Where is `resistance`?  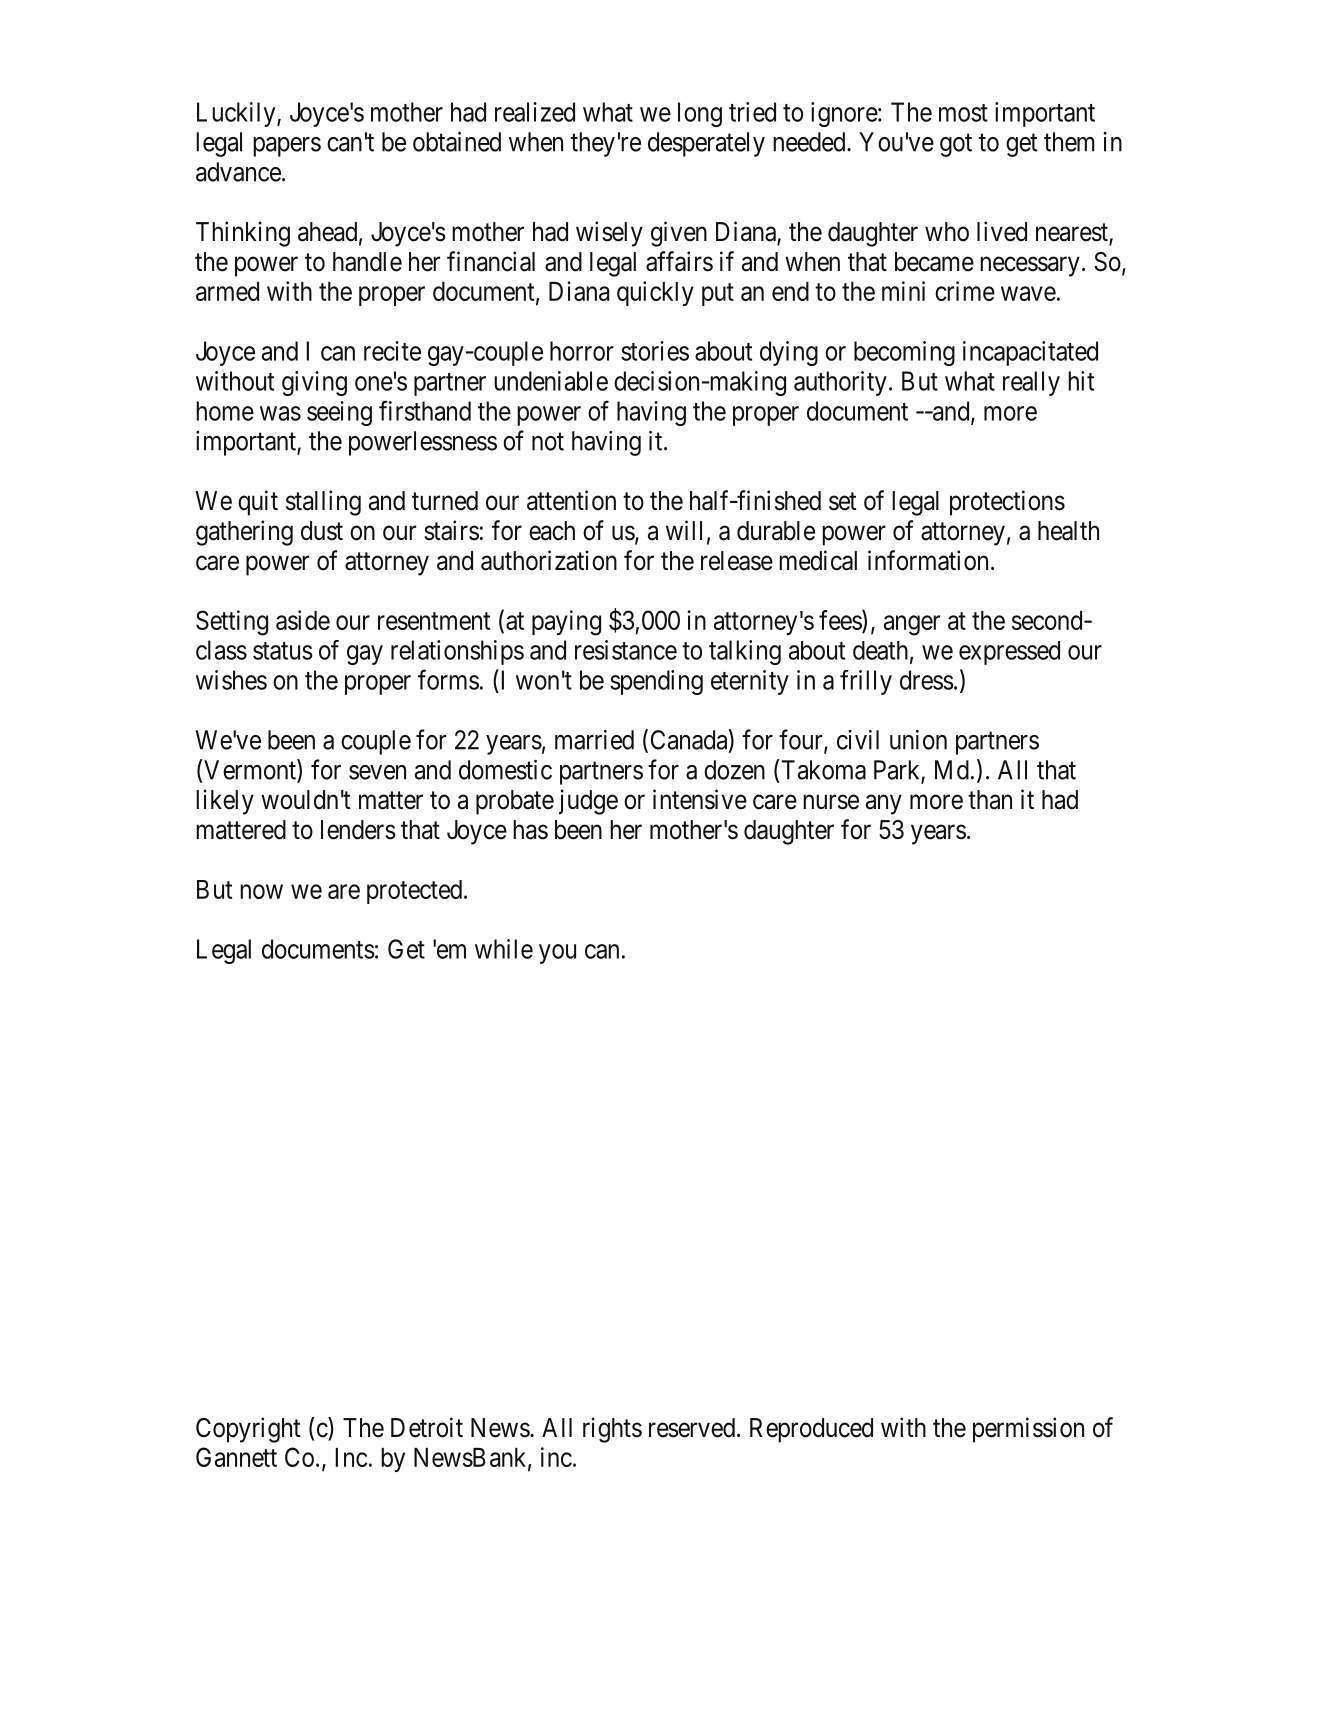 resistance is located at coordinates (626, 650).
